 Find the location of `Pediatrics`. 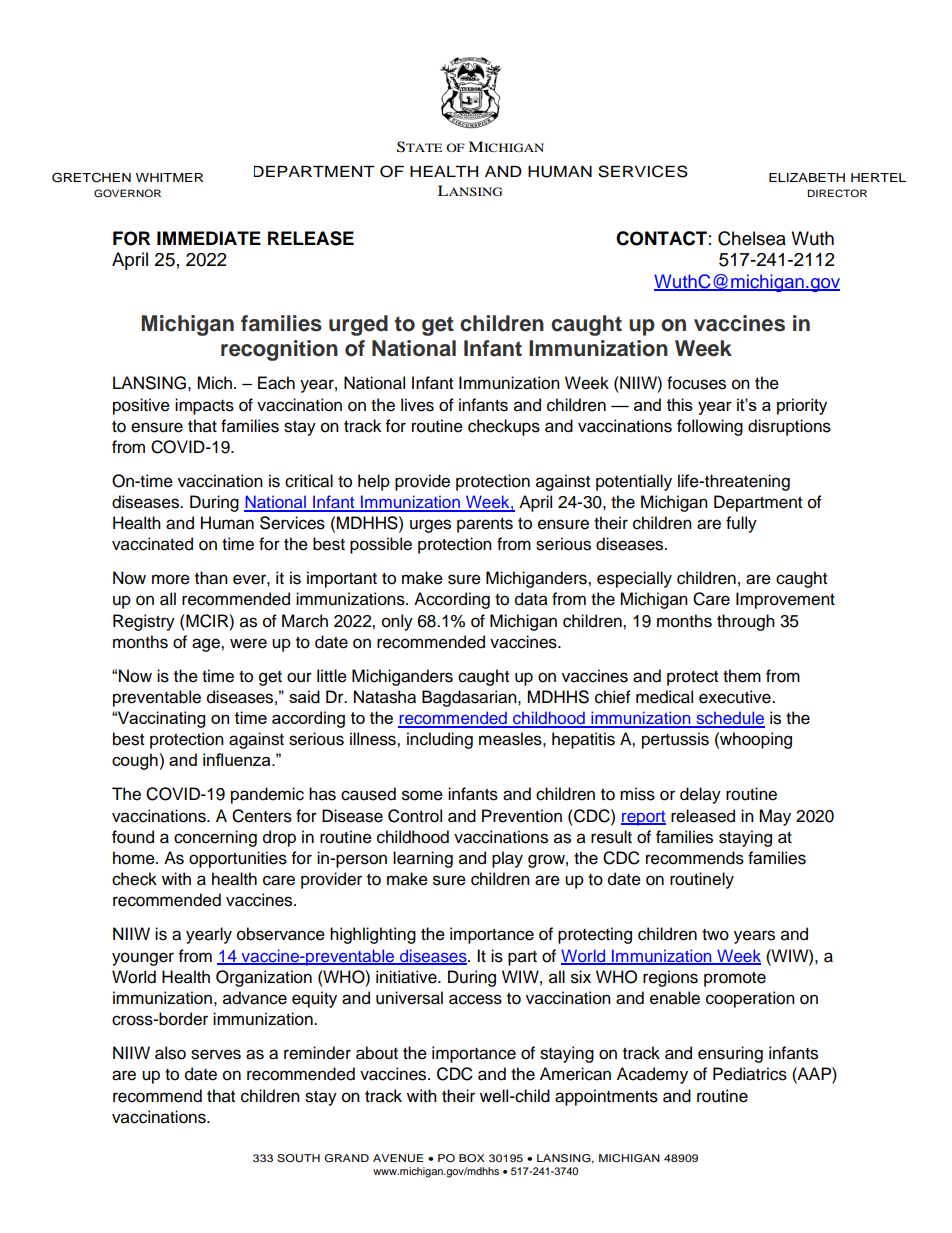

Pediatrics is located at coordinates (750, 1074).
